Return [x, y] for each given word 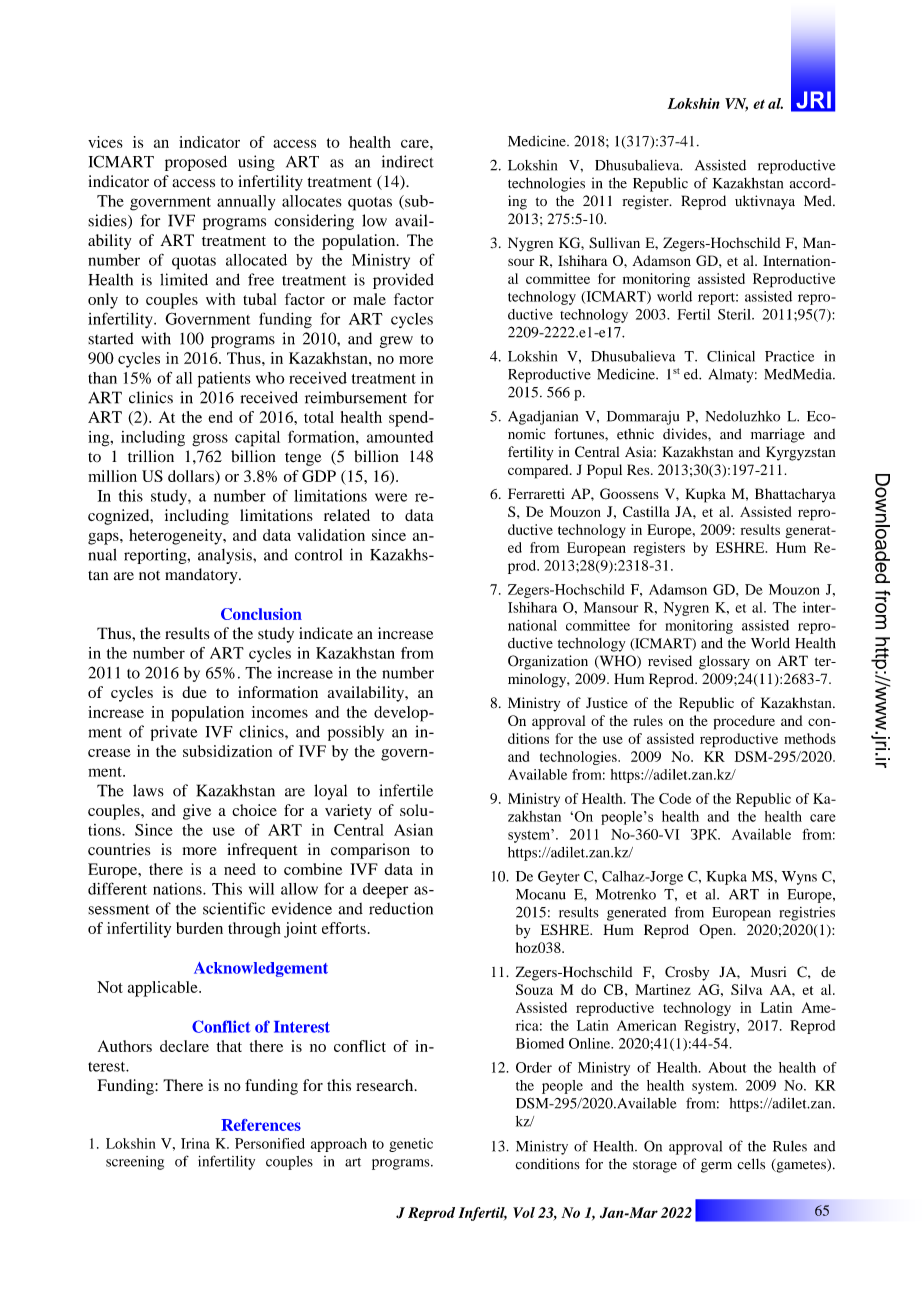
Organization [548, 662]
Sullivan [614, 243]
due [194, 692]
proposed [196, 163]
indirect [408, 161]
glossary [724, 662]
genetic [411, 1145]
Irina [195, 1143]
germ [716, 1167]
